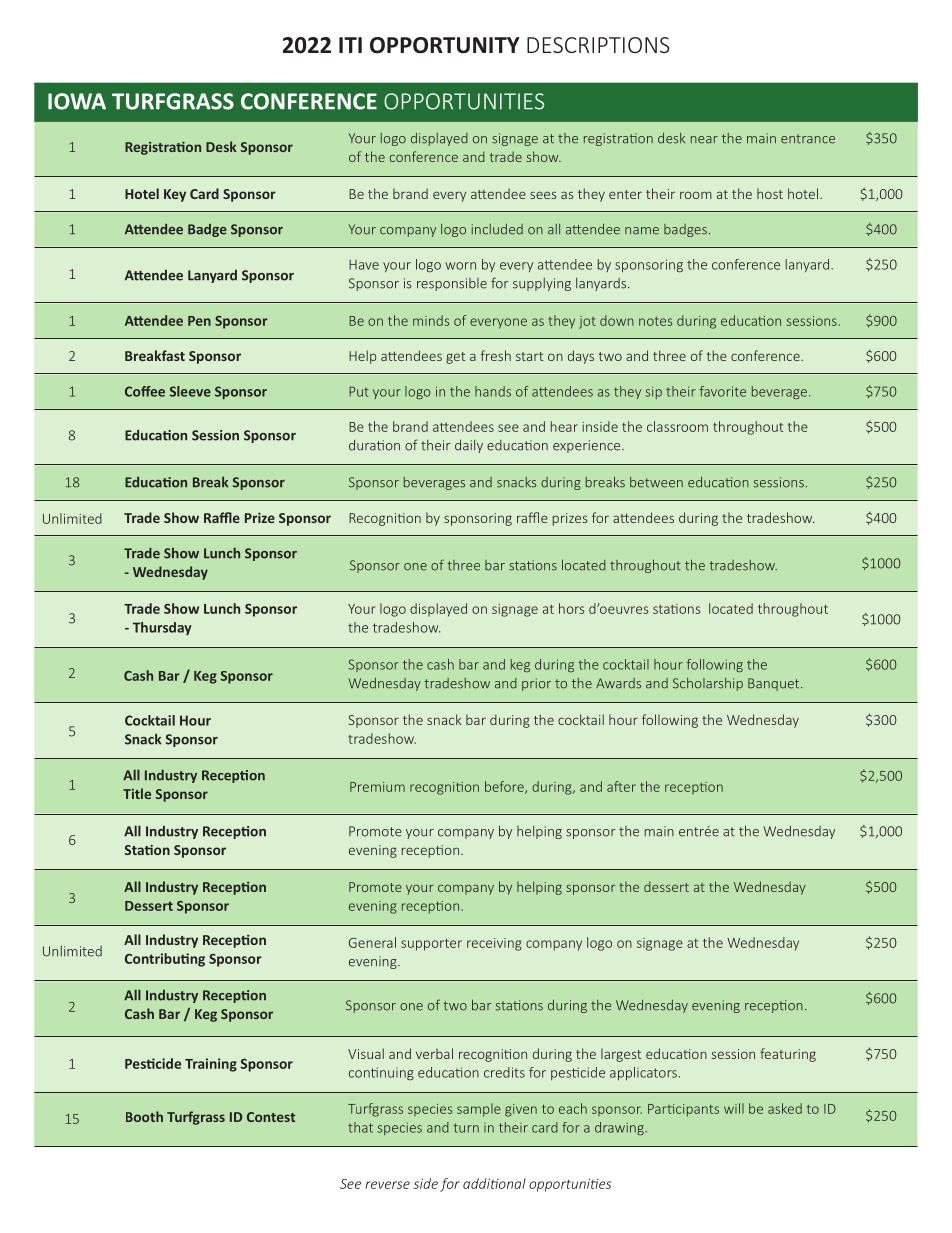  I want to click on IOWA, so click(77, 101).
